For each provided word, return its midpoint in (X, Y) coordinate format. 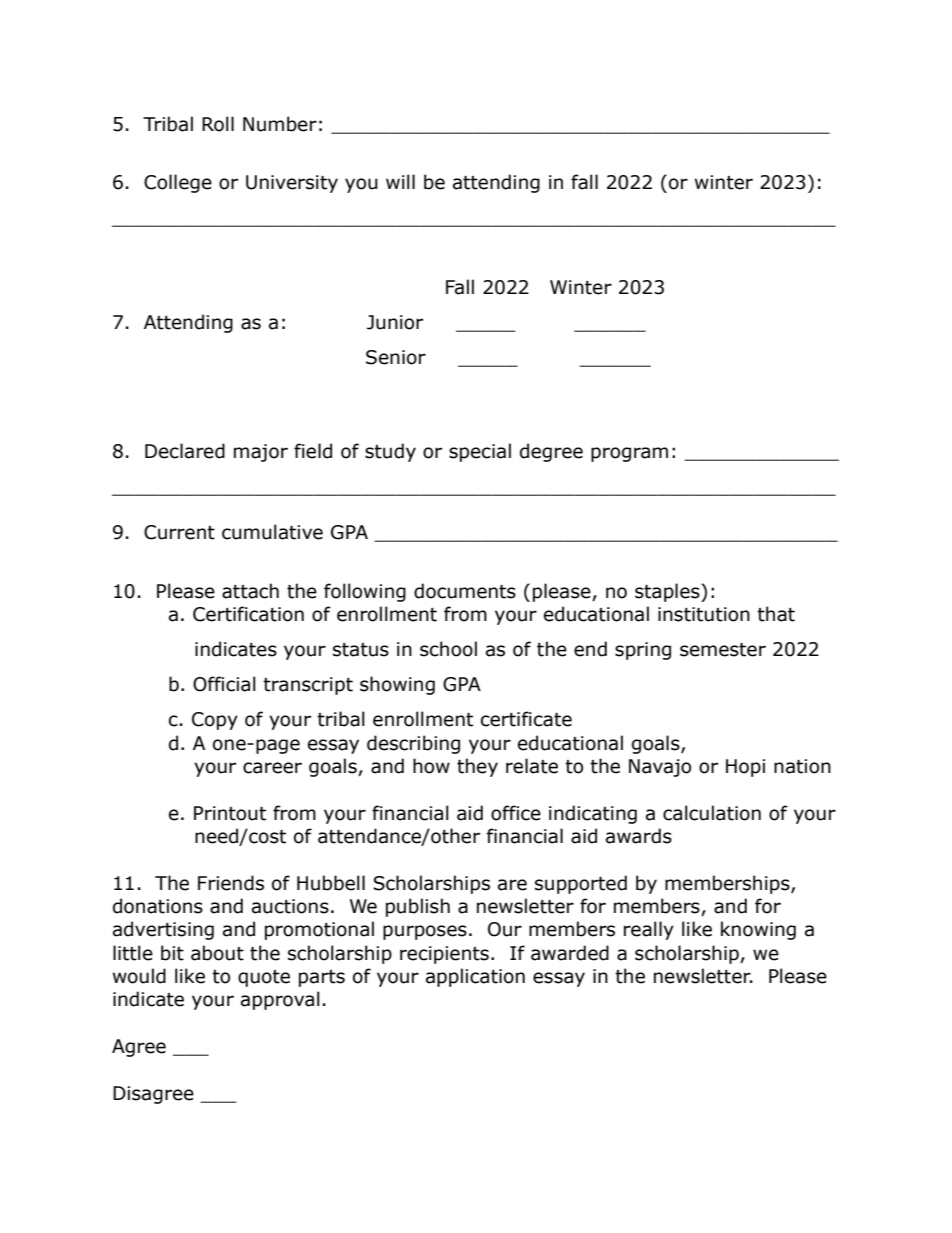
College (178, 183)
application (475, 977)
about (217, 953)
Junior (395, 322)
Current (179, 532)
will (400, 181)
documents (465, 591)
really (649, 930)
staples (668, 592)
